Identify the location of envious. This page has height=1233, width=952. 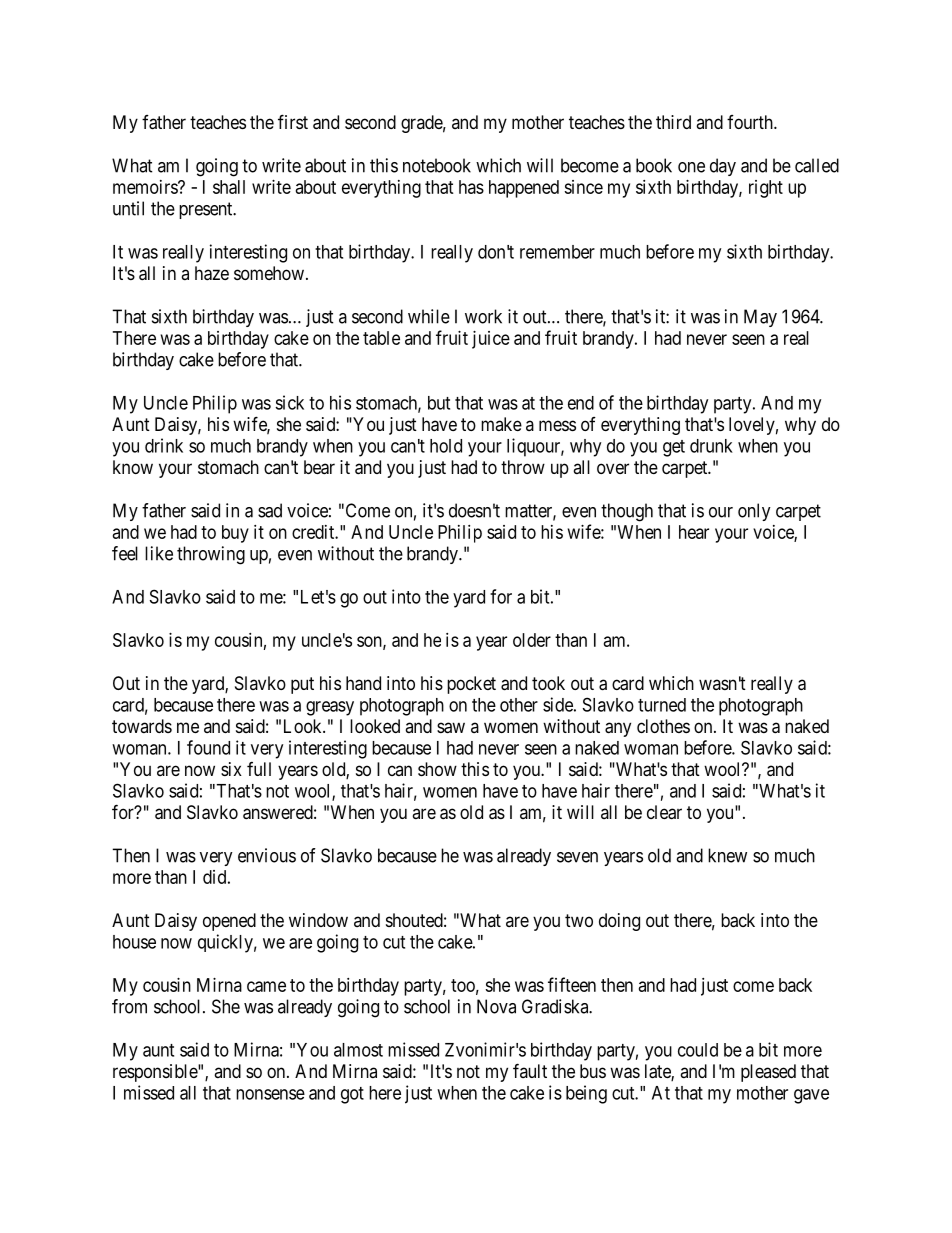
(267, 855).
